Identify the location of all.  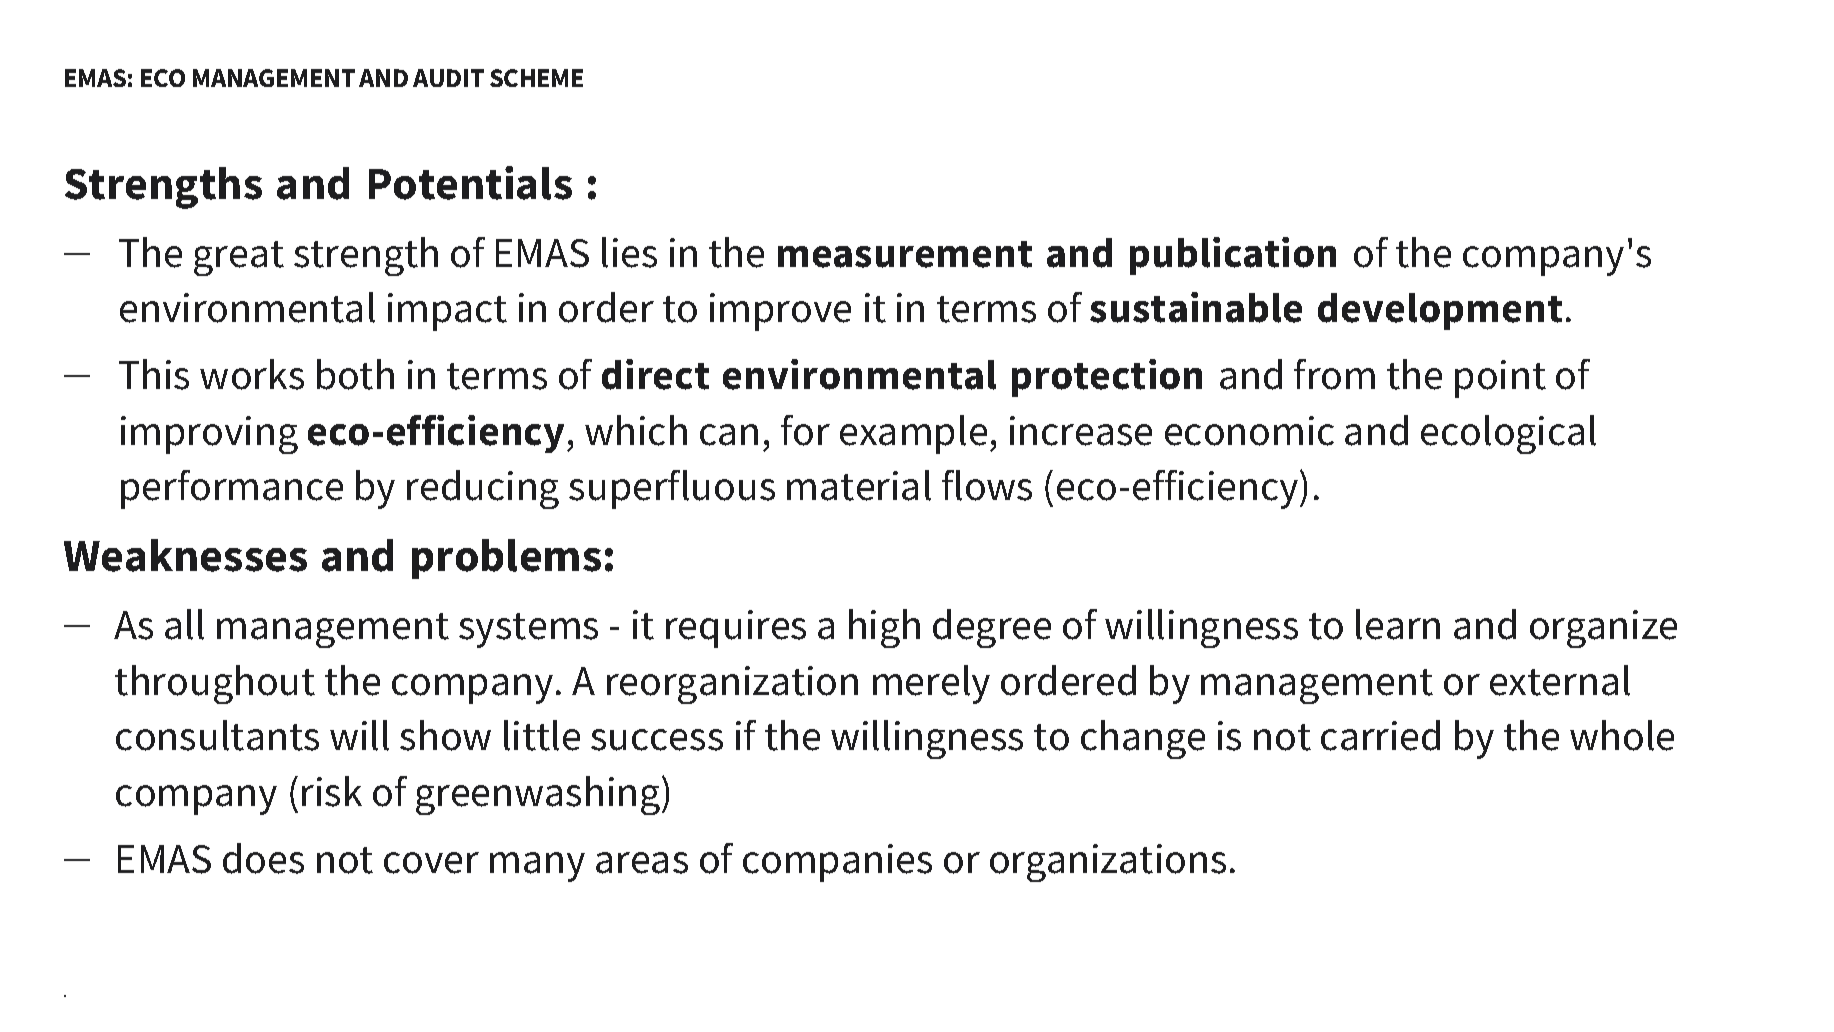
(184, 624).
